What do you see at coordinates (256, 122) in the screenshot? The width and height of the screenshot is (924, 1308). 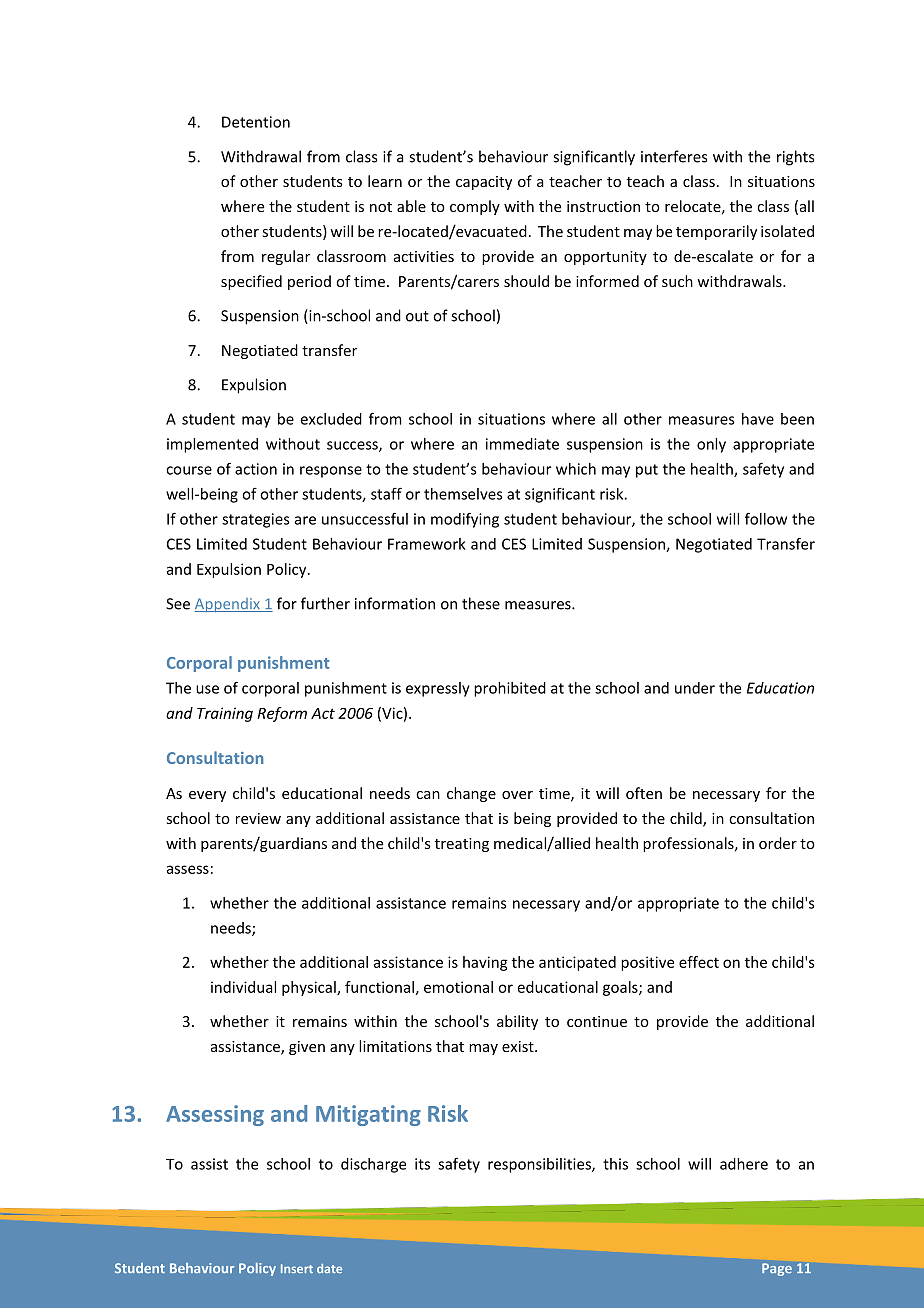 I see `Detention` at bounding box center [256, 122].
